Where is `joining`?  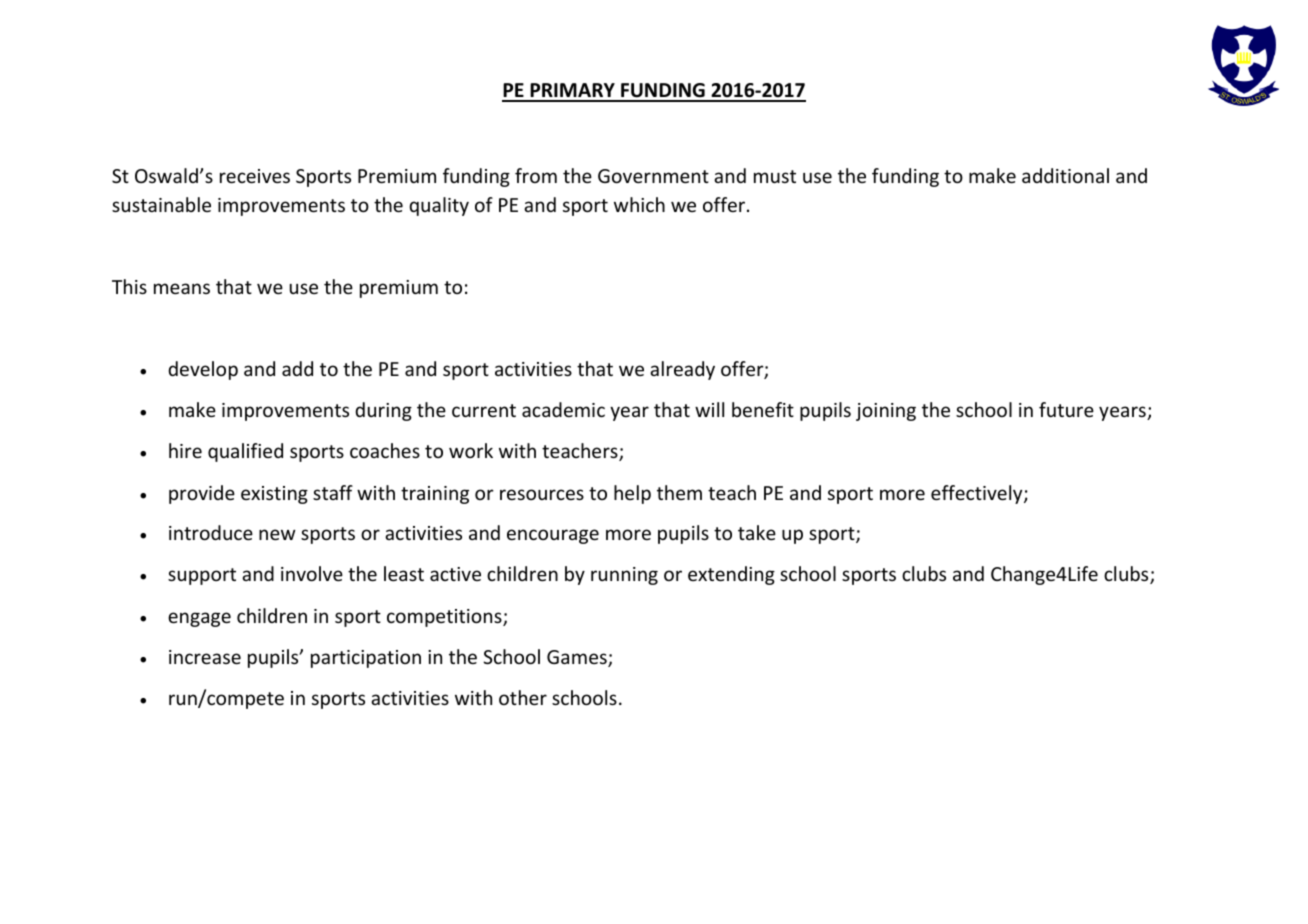 joining is located at coordinates (886, 412).
